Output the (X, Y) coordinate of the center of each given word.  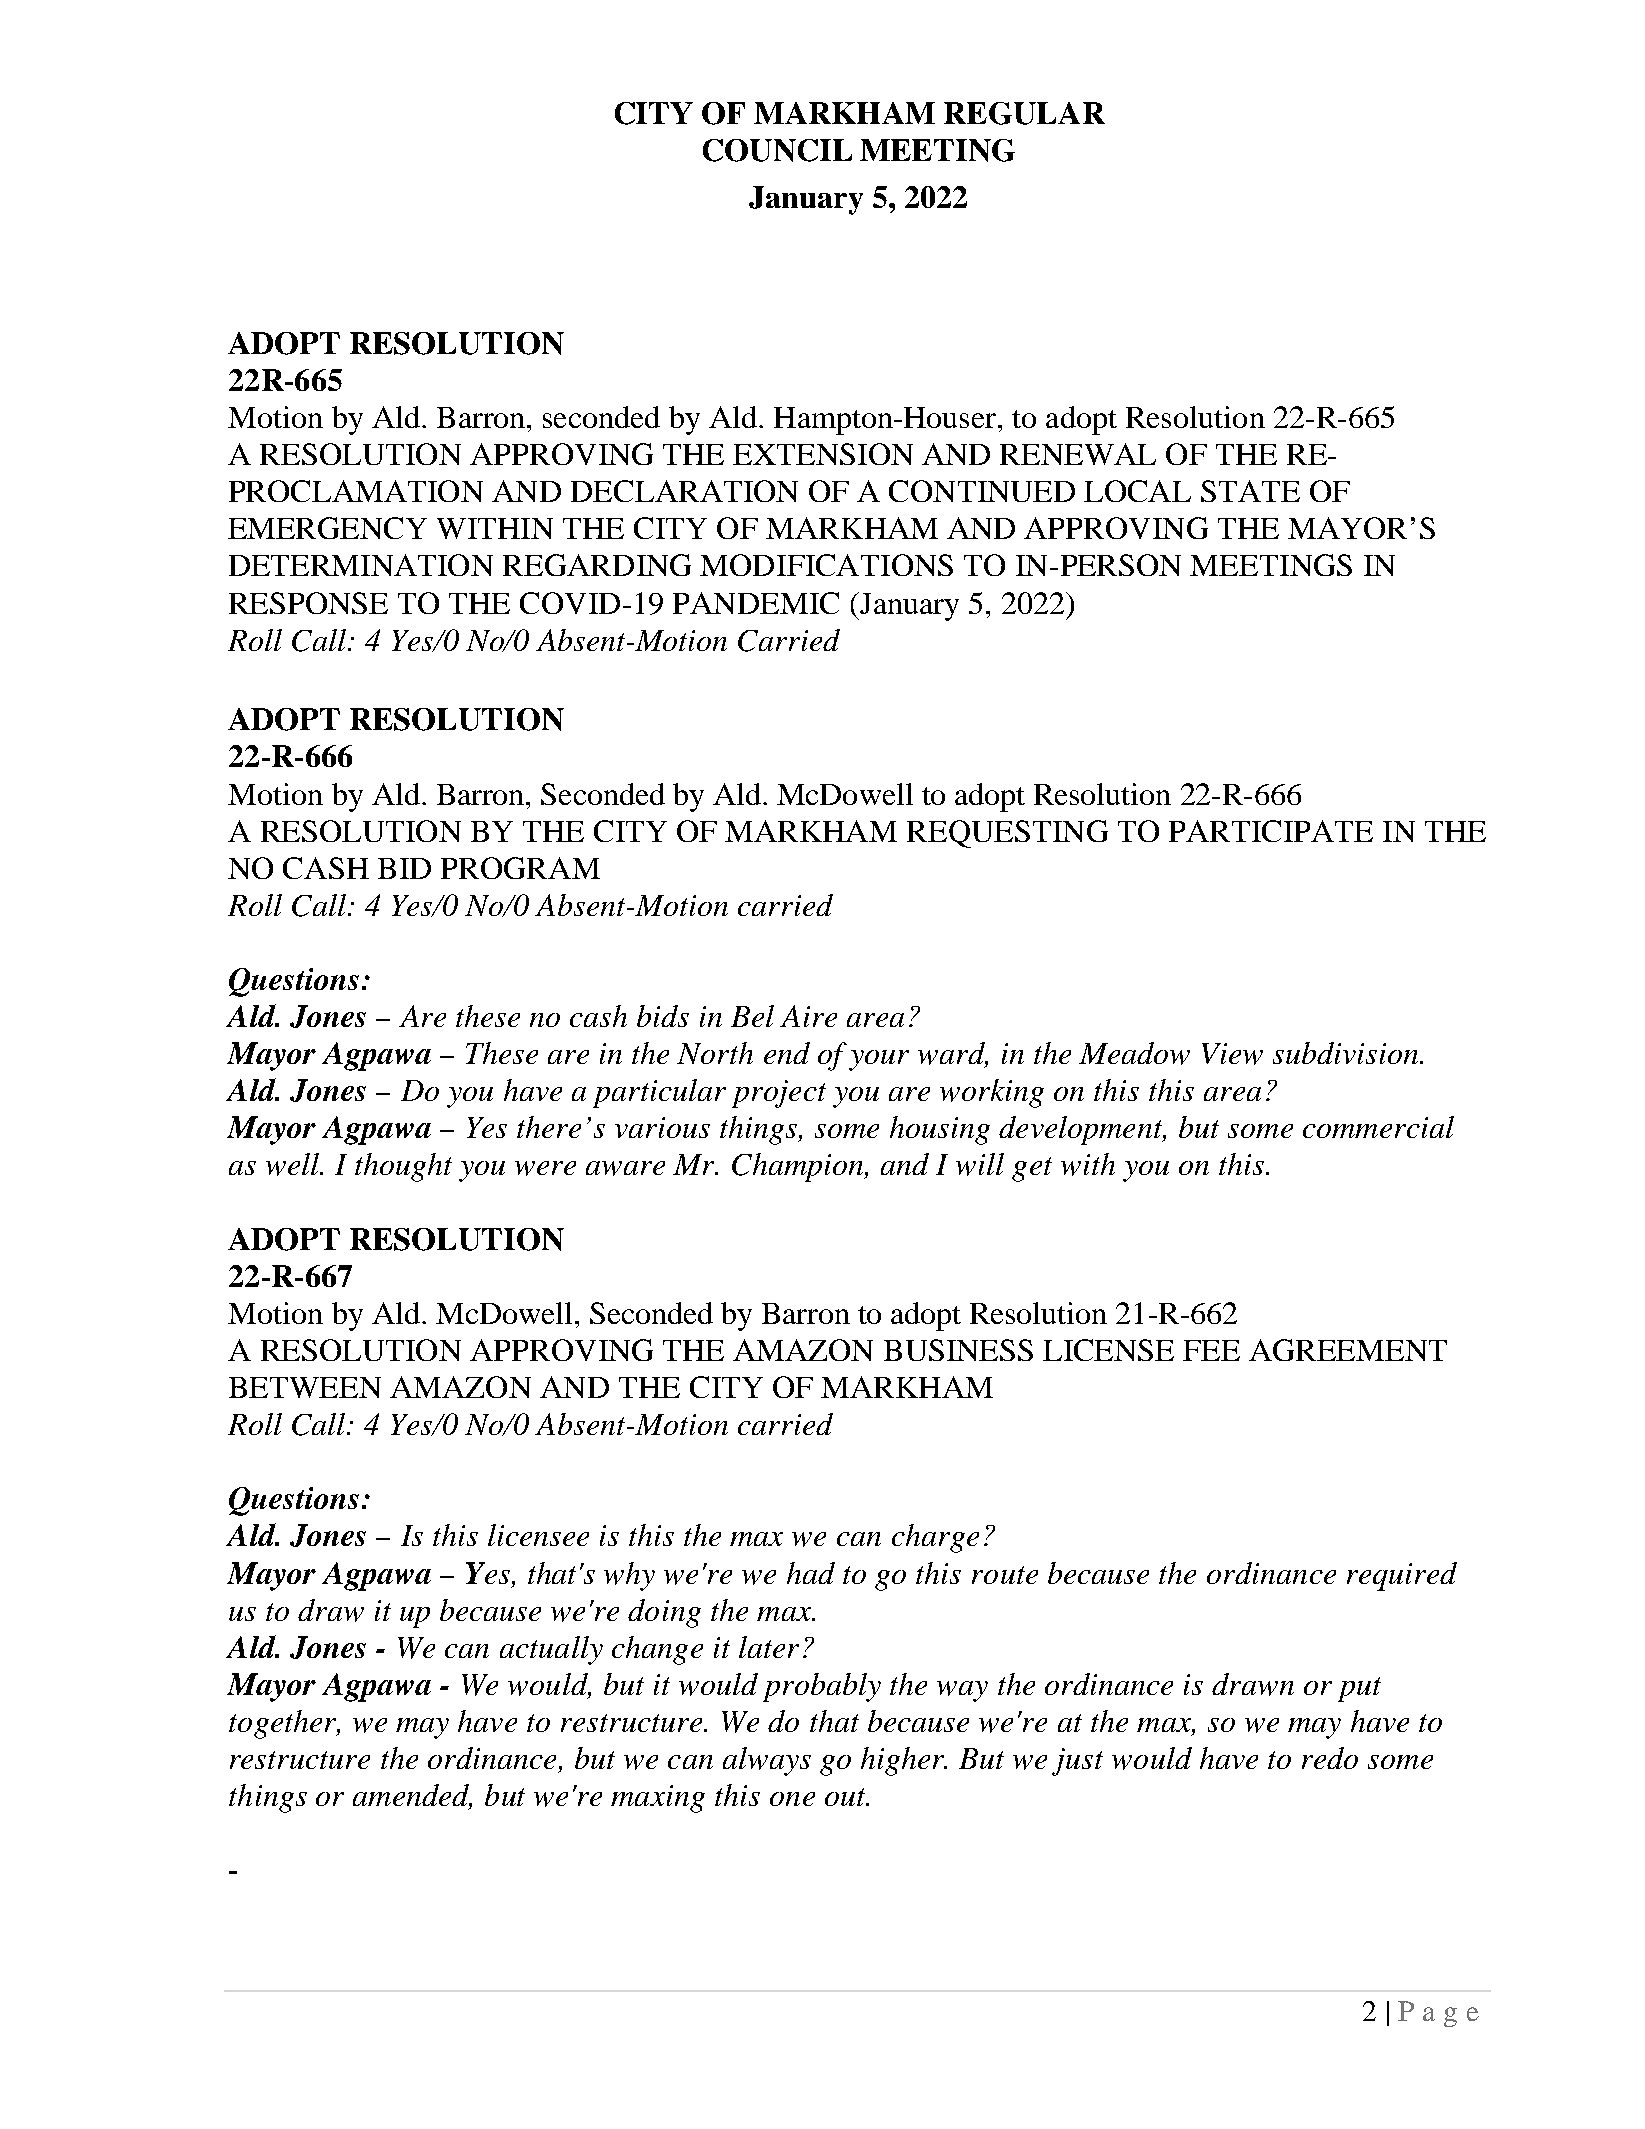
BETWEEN (305, 1387)
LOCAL (1137, 491)
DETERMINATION (361, 565)
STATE (1250, 491)
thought (403, 1167)
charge (935, 1538)
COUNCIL (777, 150)
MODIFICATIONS (826, 565)
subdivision (1347, 1053)
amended (412, 1796)
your (879, 1060)
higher (904, 1761)
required (1402, 1576)
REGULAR (1024, 113)
